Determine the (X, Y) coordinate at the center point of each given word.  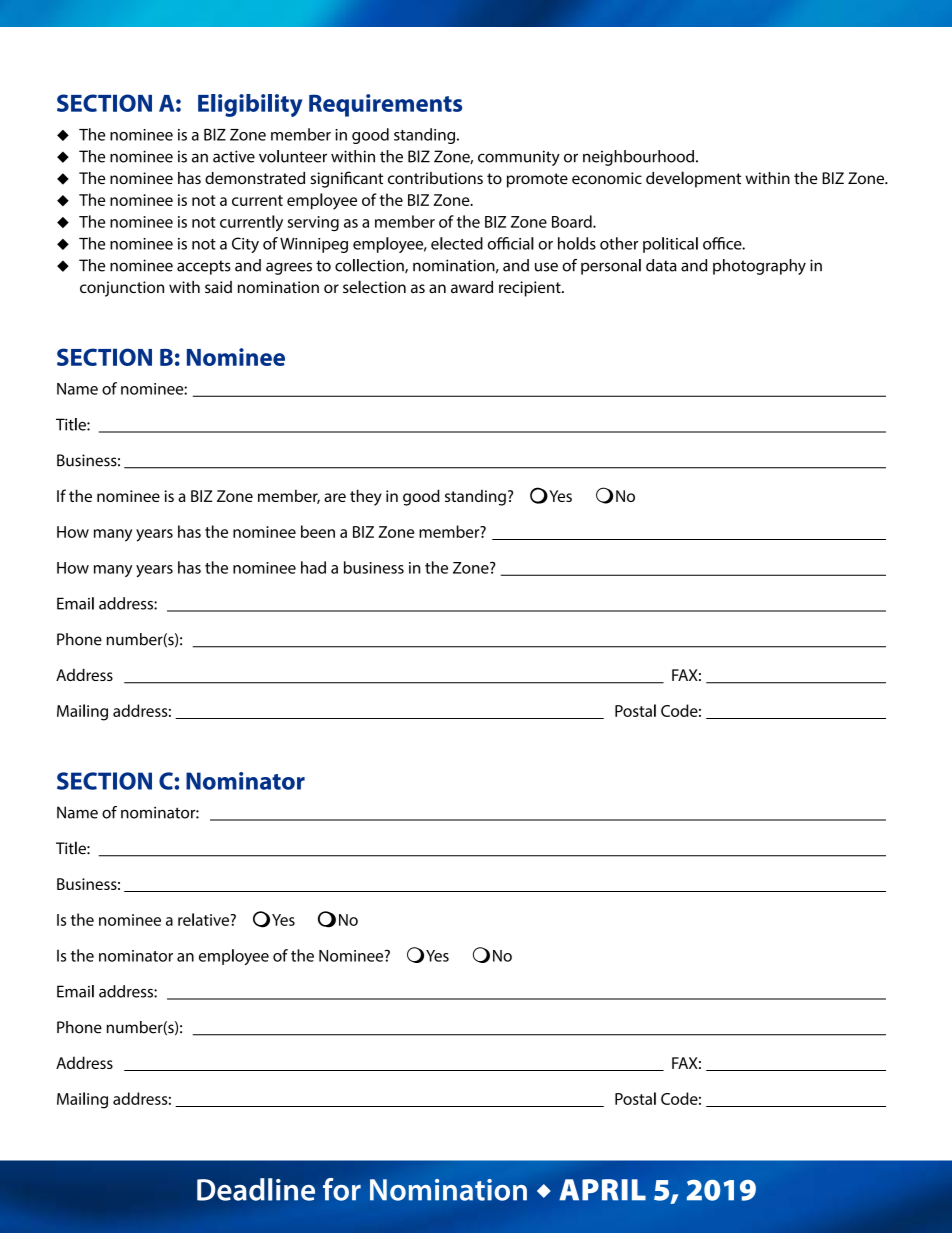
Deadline (256, 1189)
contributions (435, 178)
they (366, 497)
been (318, 531)
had (313, 567)
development (693, 179)
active (234, 156)
